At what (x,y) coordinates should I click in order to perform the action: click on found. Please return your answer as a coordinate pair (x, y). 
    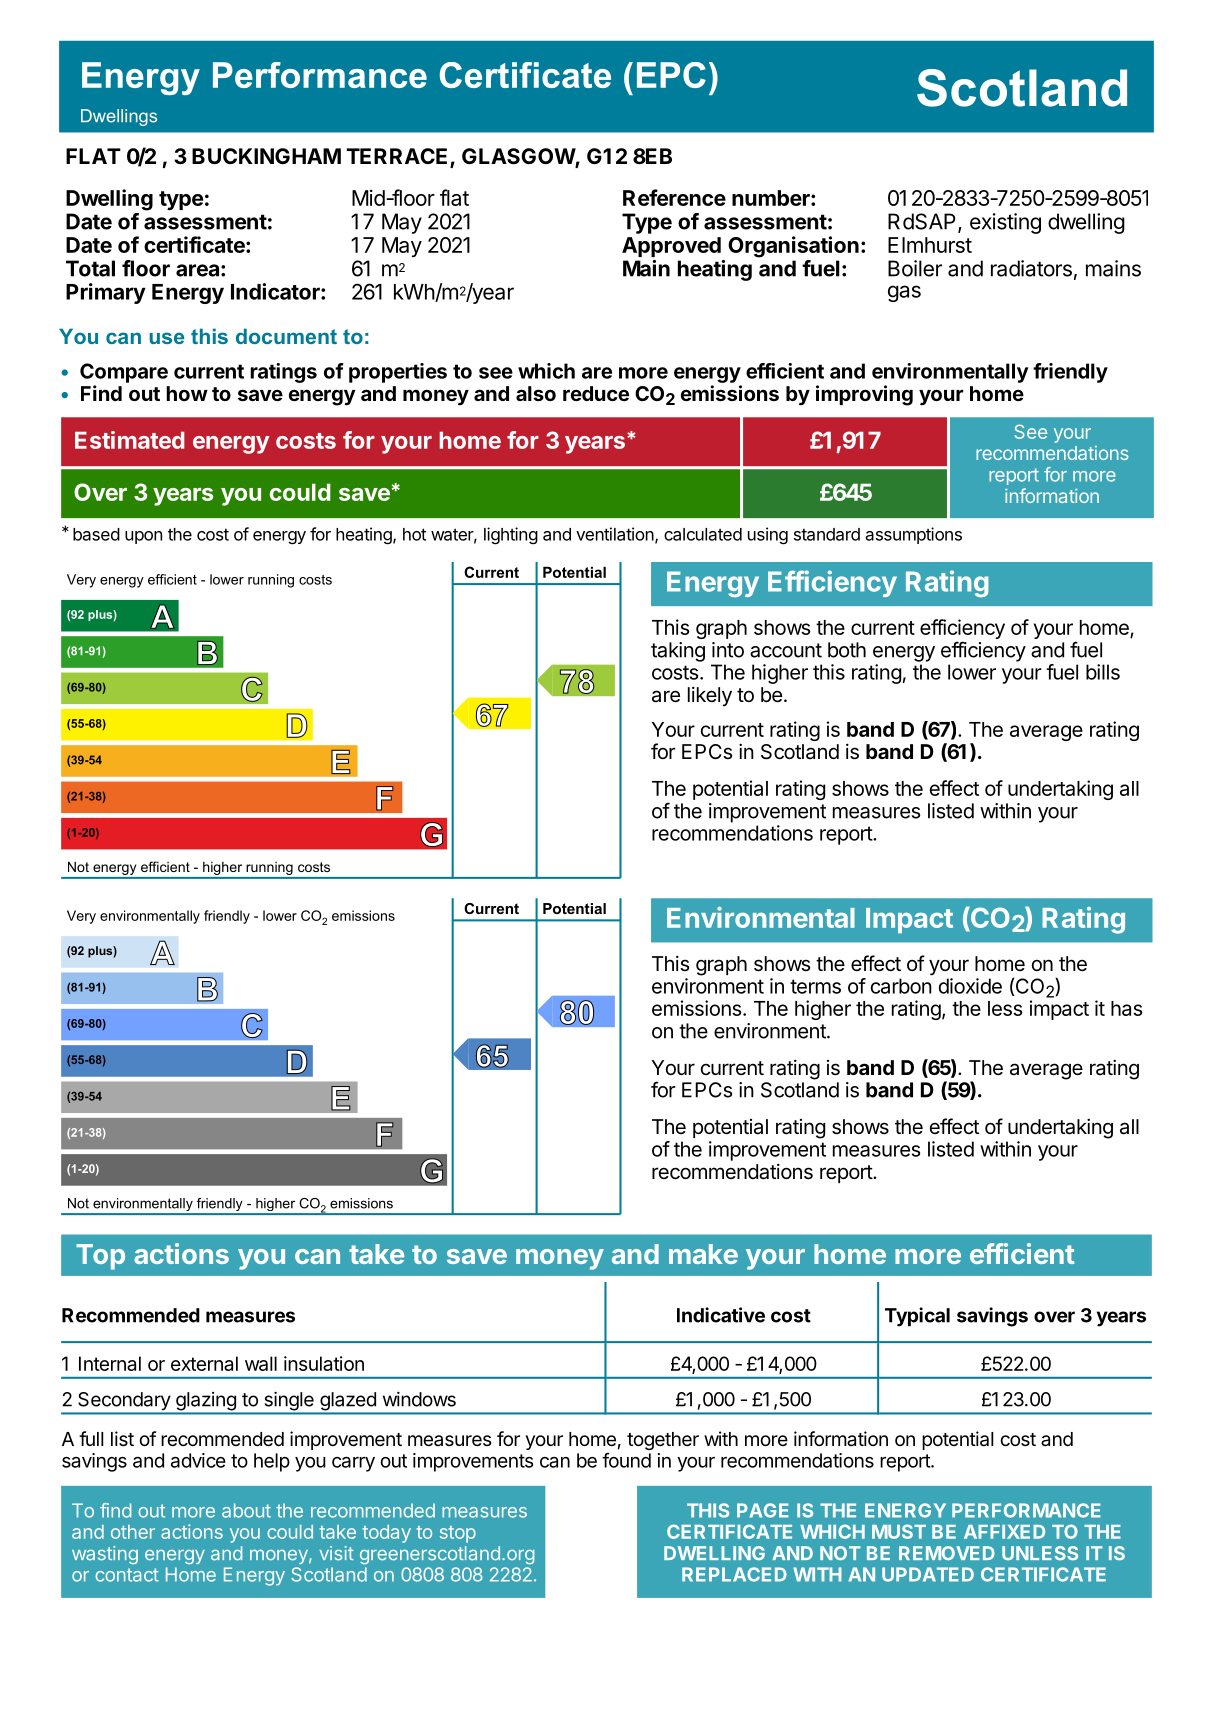
    Looking at the image, I should click on (626, 1460).
